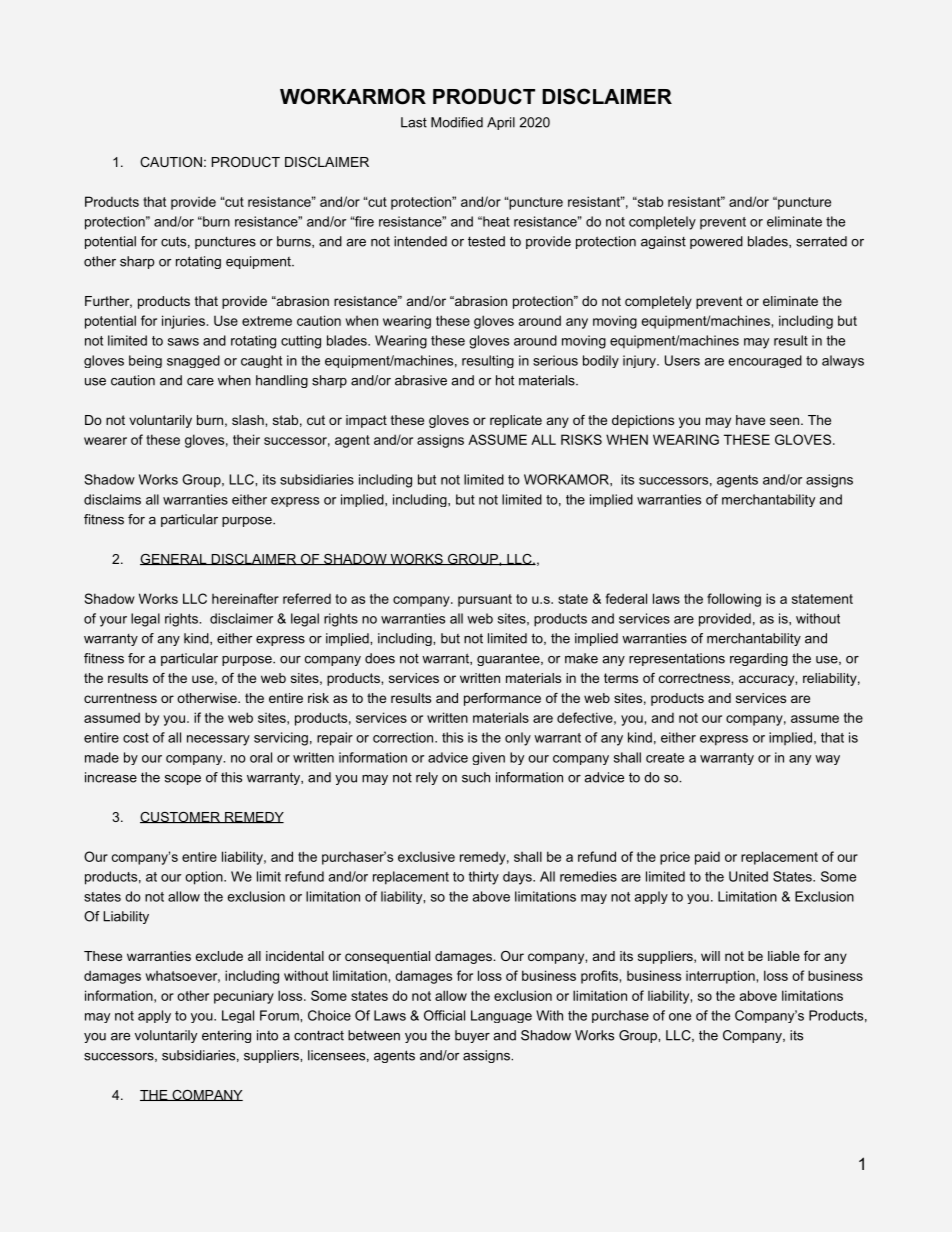 The width and height of the image is (952, 1233). What do you see at coordinates (716, 242) in the image?
I see `powered` at bounding box center [716, 242].
